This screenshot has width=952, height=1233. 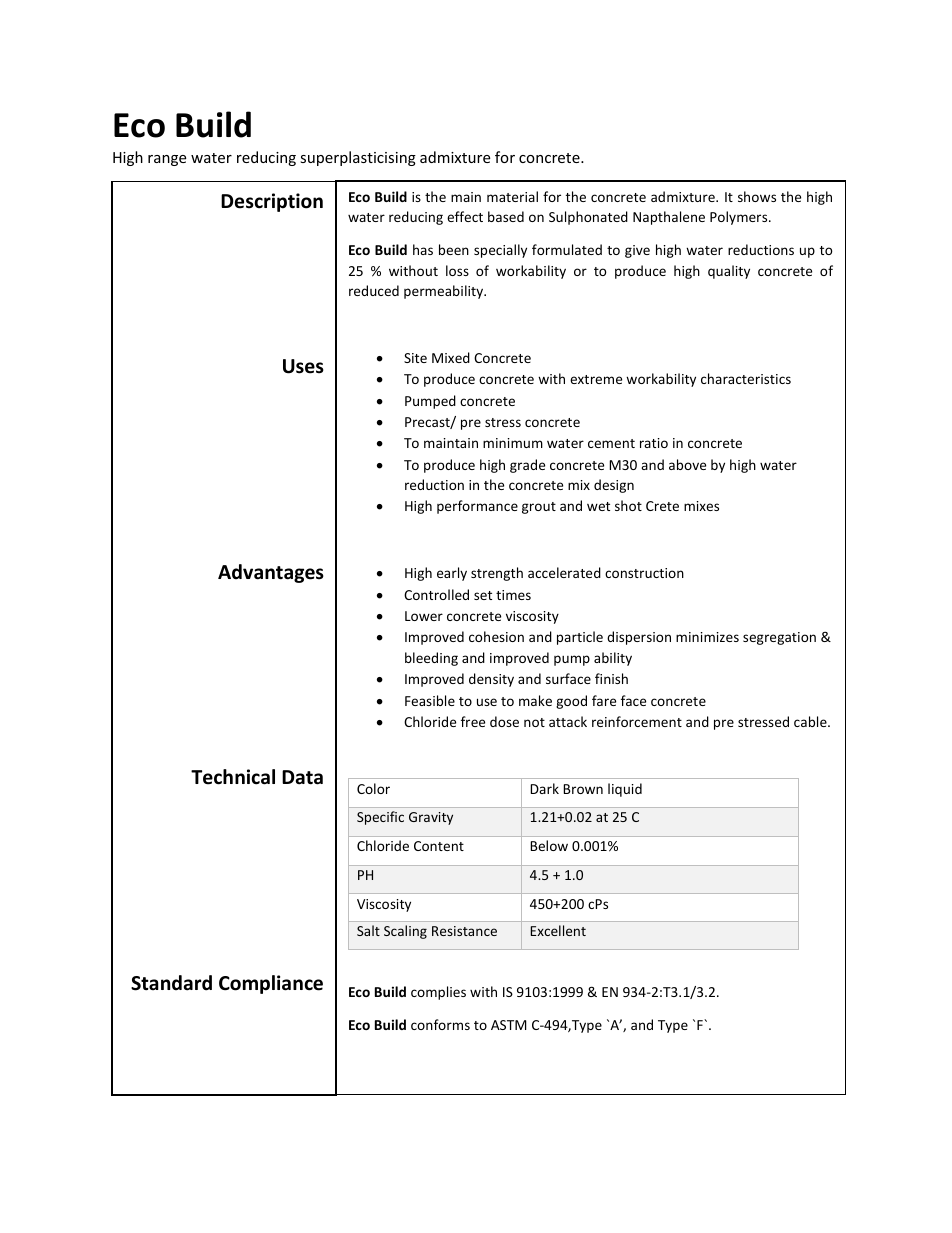 What do you see at coordinates (271, 573) in the screenshot?
I see `Advantages` at bounding box center [271, 573].
